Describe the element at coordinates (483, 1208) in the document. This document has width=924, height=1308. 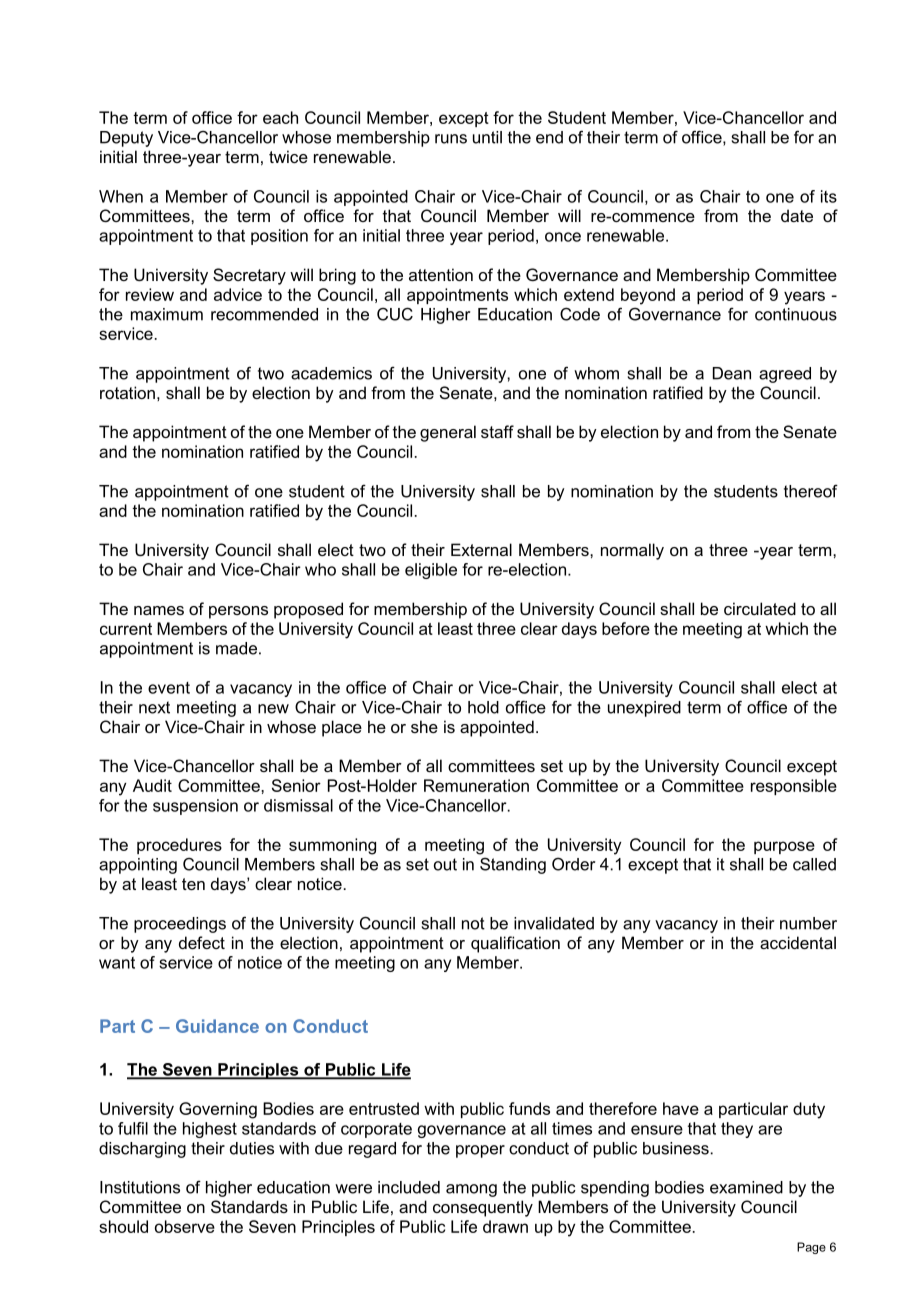
I see `consequently` at that location.
